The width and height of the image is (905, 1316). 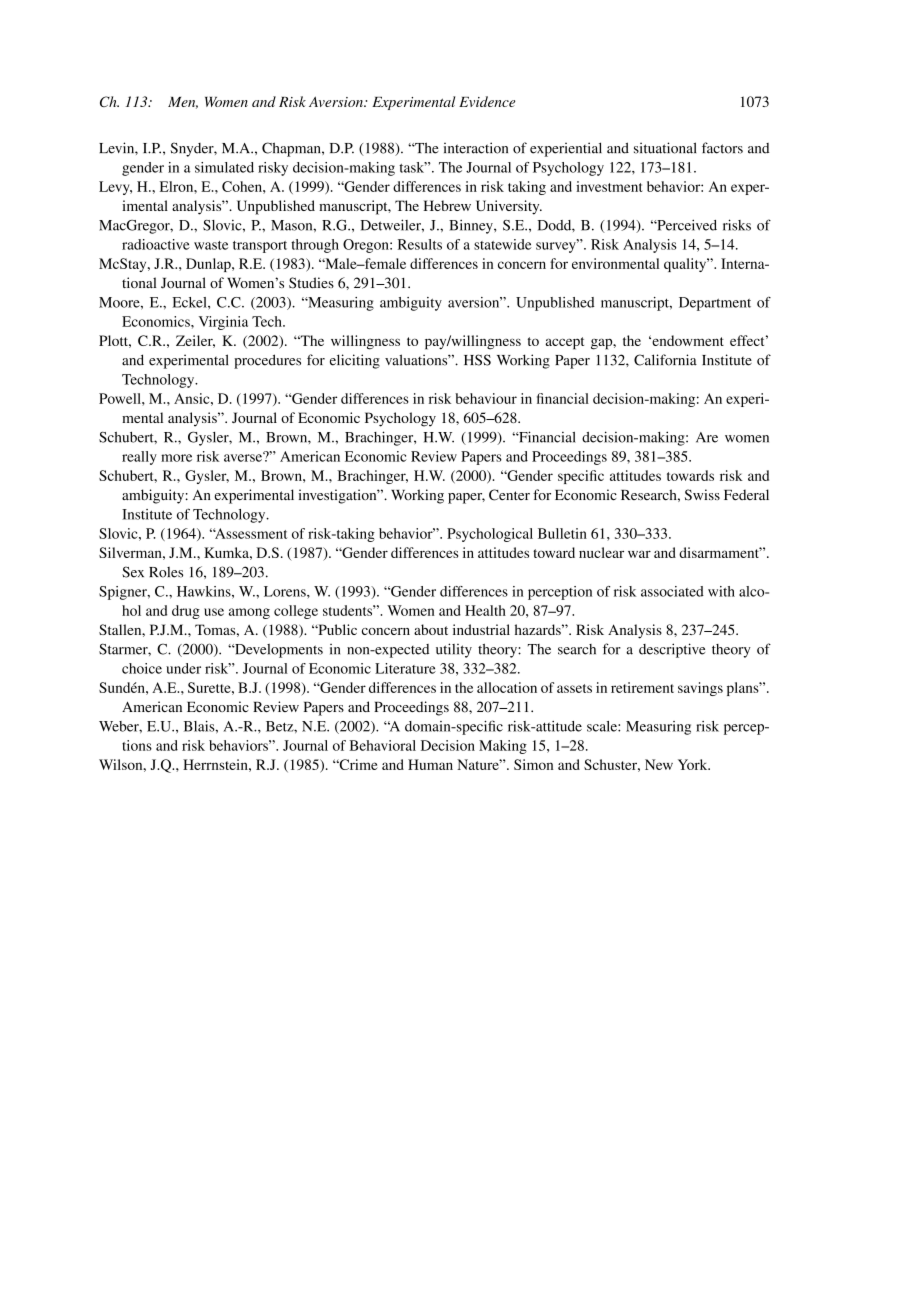 What do you see at coordinates (487, 101) in the image?
I see `Evidence` at bounding box center [487, 101].
